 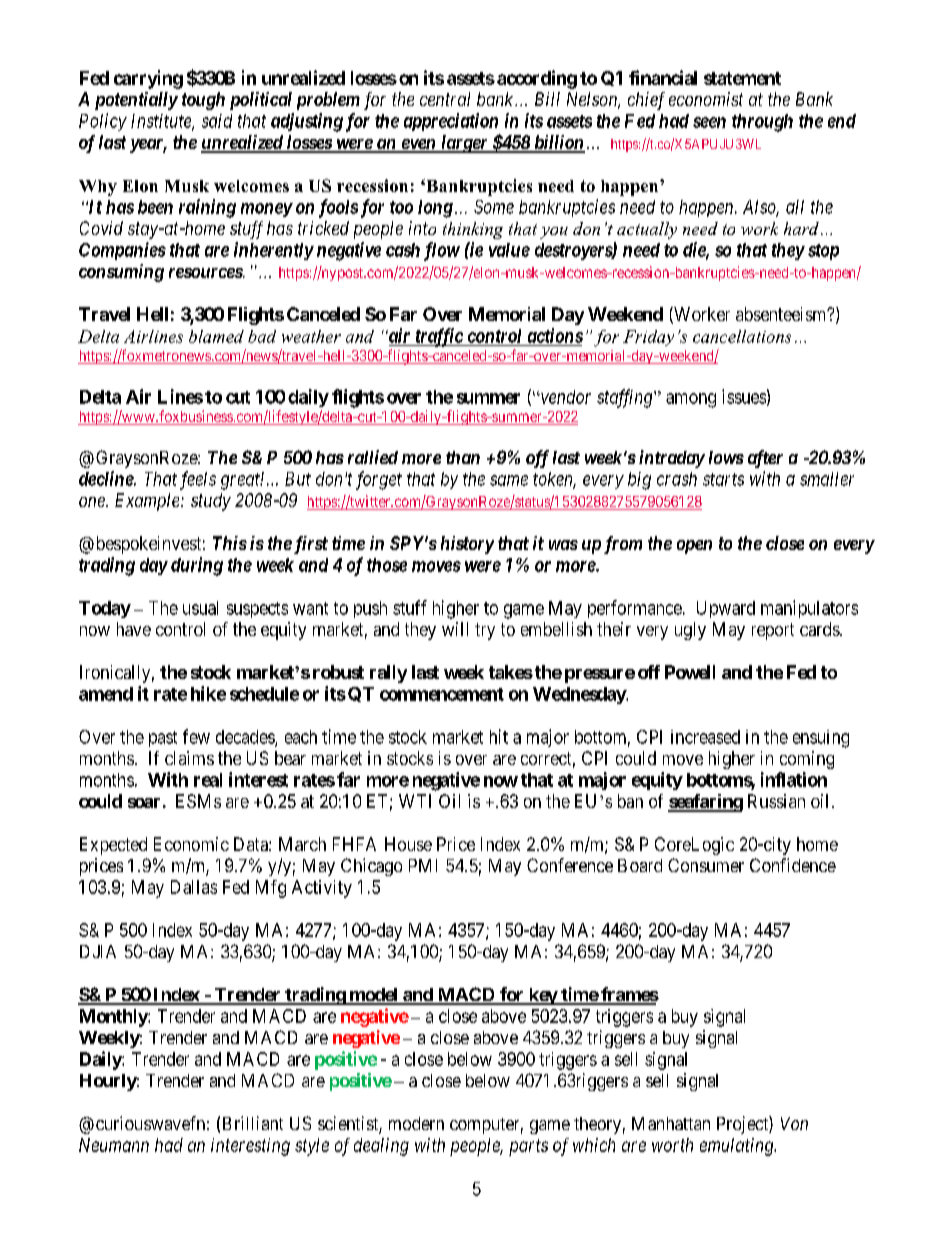 I want to click on PMI, so click(x=423, y=865).
